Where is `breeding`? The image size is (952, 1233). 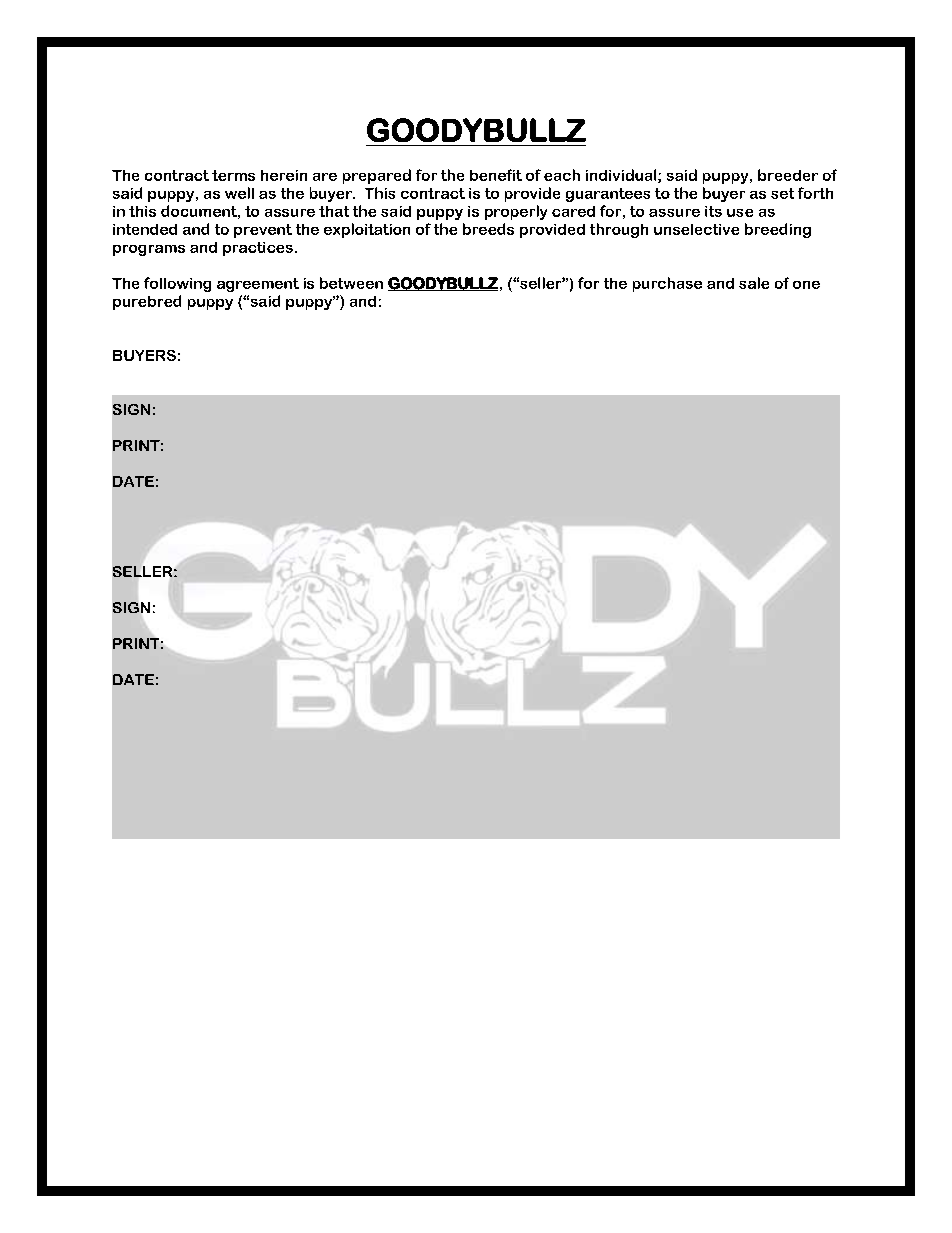 breeding is located at coordinates (778, 230).
